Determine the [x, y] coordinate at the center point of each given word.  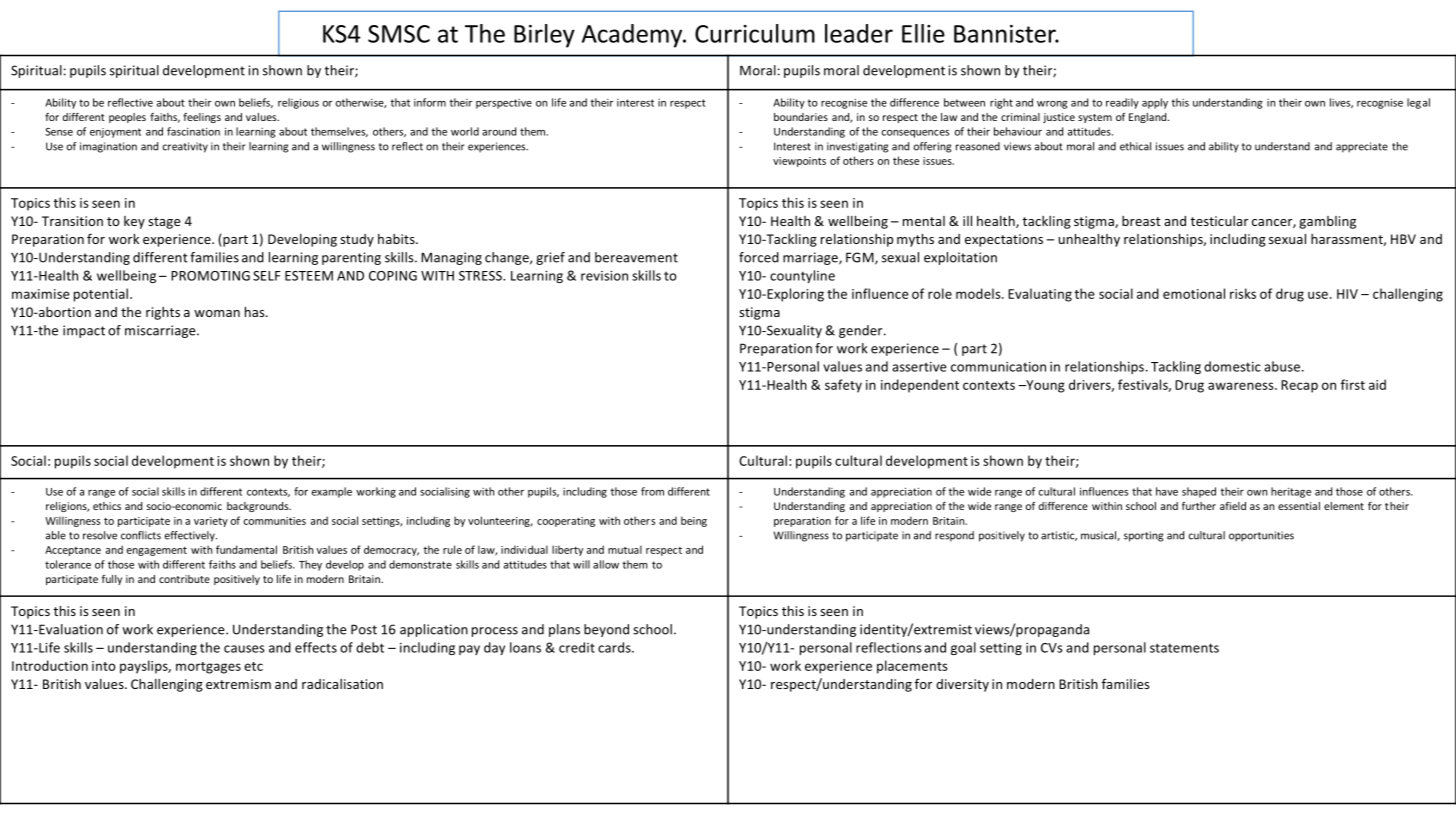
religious [298, 103]
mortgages [208, 668]
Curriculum [755, 33]
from [652, 491]
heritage [1291, 492]
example [332, 492]
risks [1243, 293]
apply [1155, 103]
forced [759, 257]
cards [615, 647]
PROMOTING [210, 276]
